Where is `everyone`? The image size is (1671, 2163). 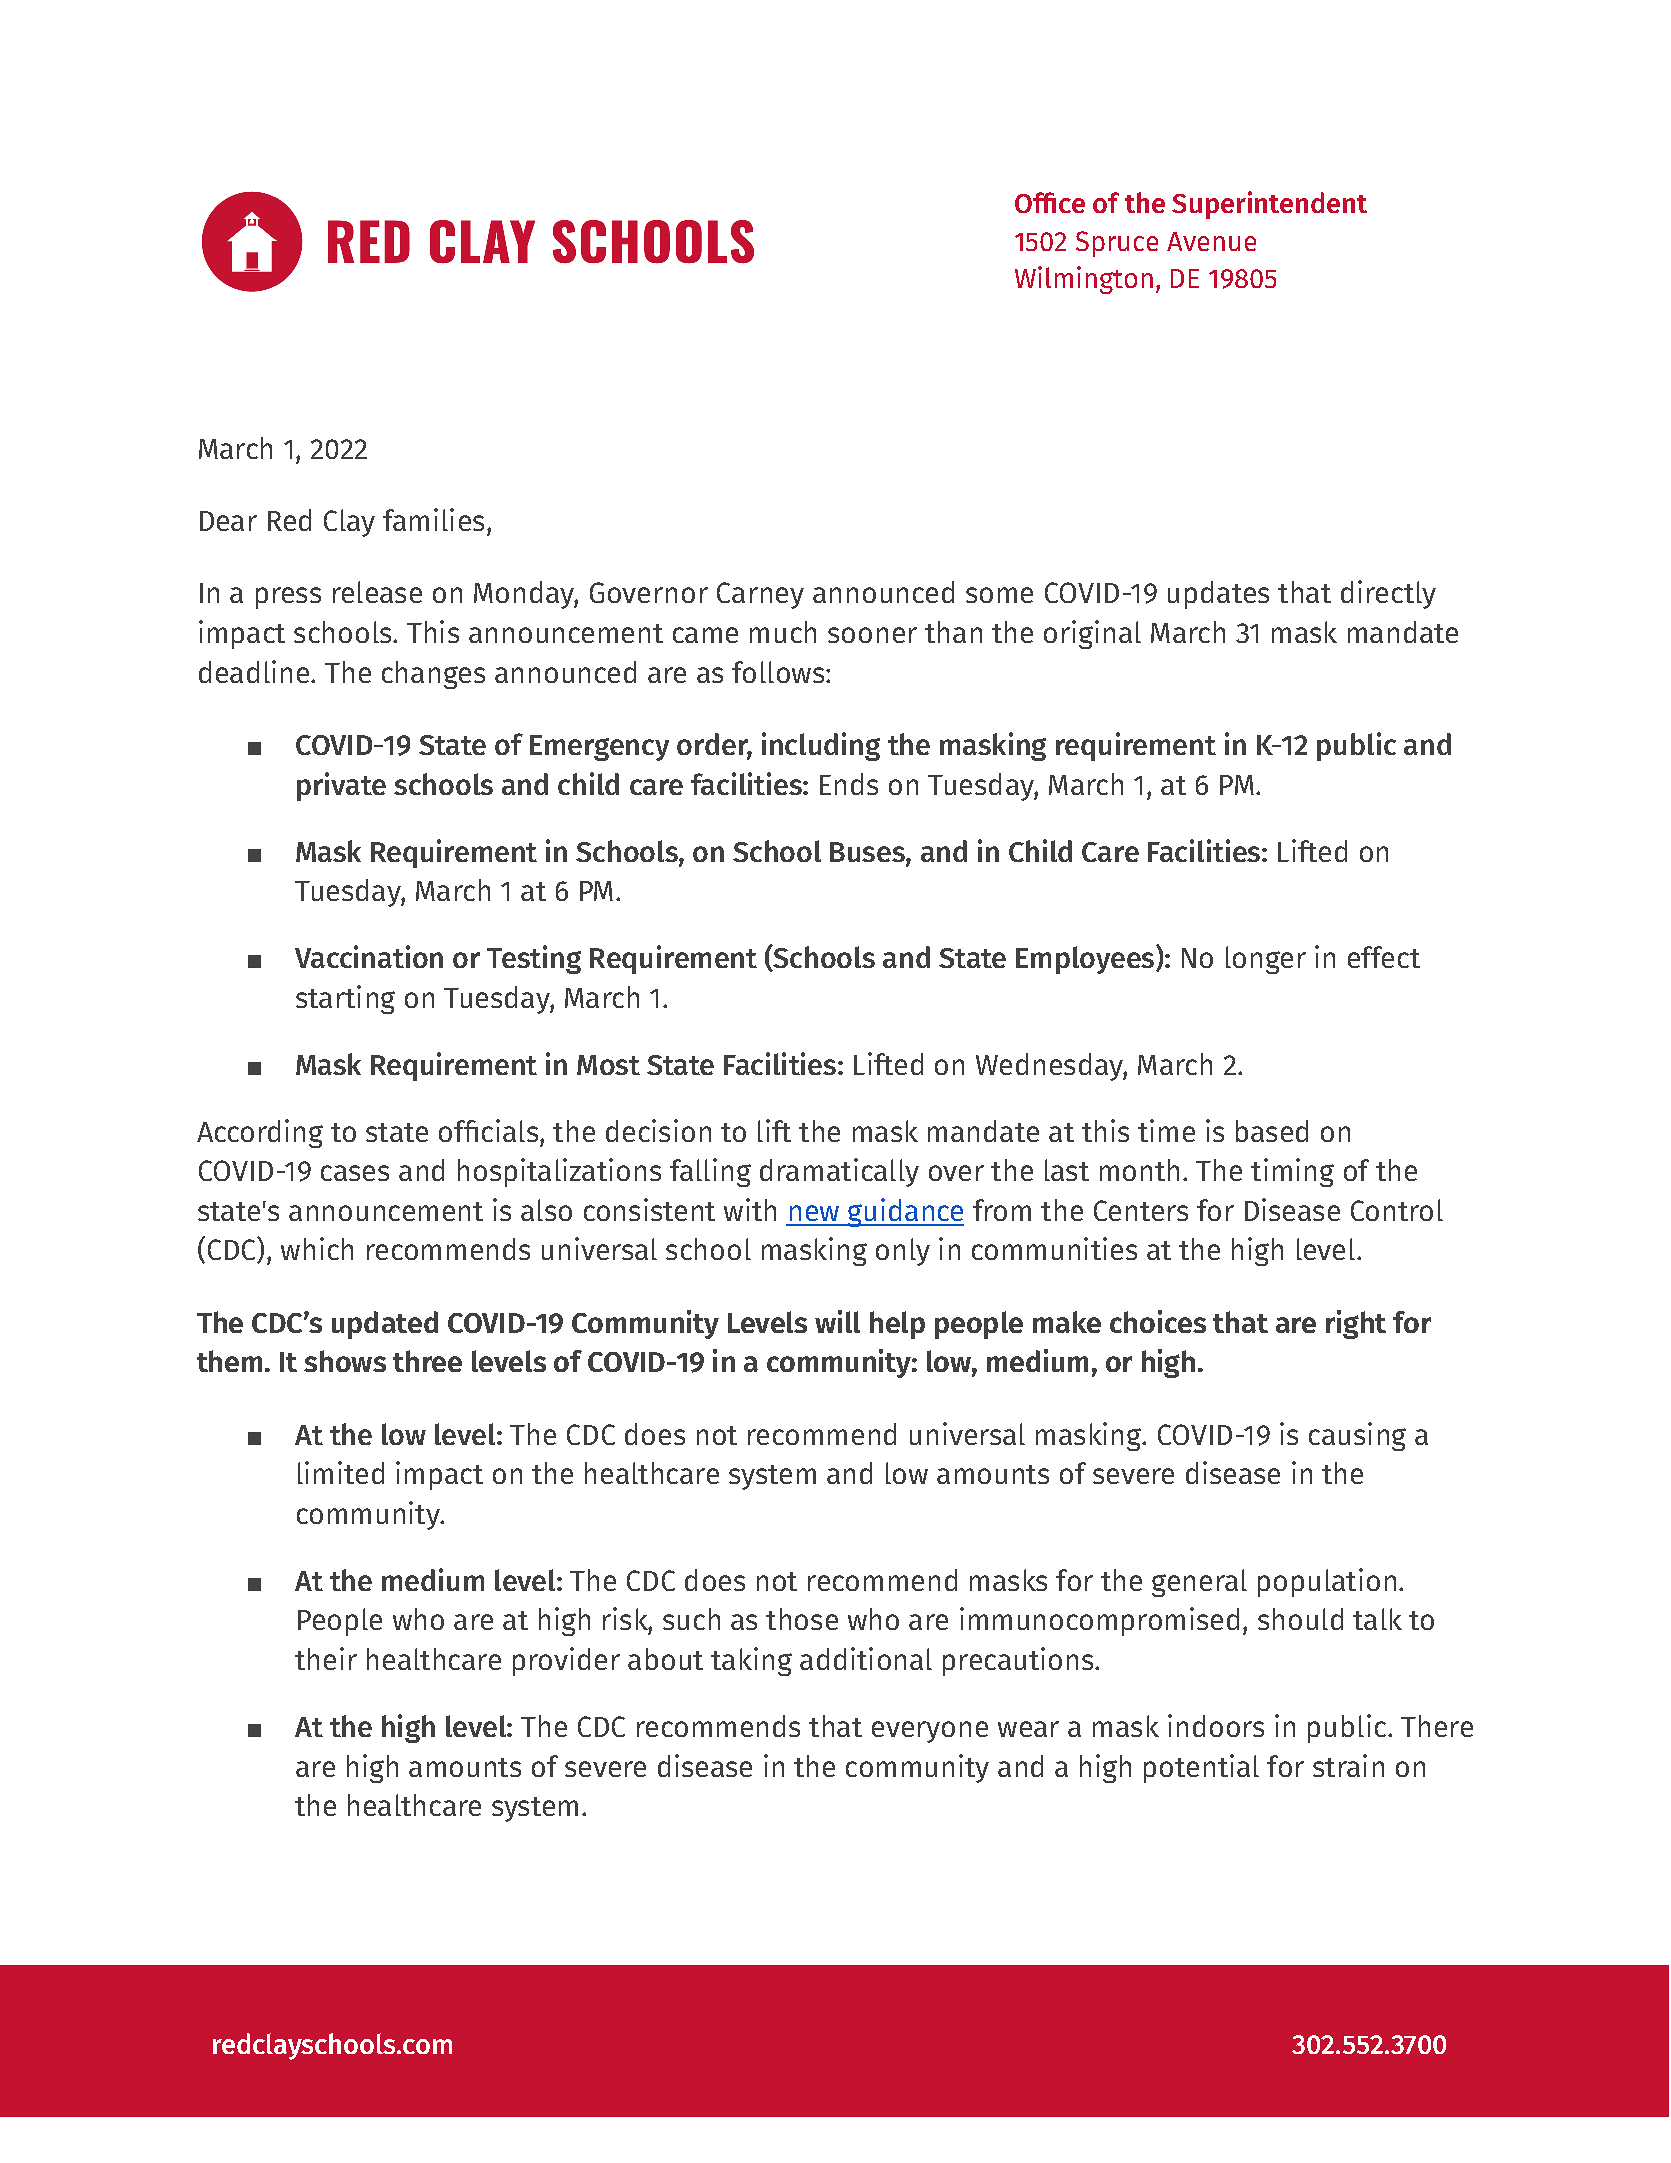 everyone is located at coordinates (930, 1732).
